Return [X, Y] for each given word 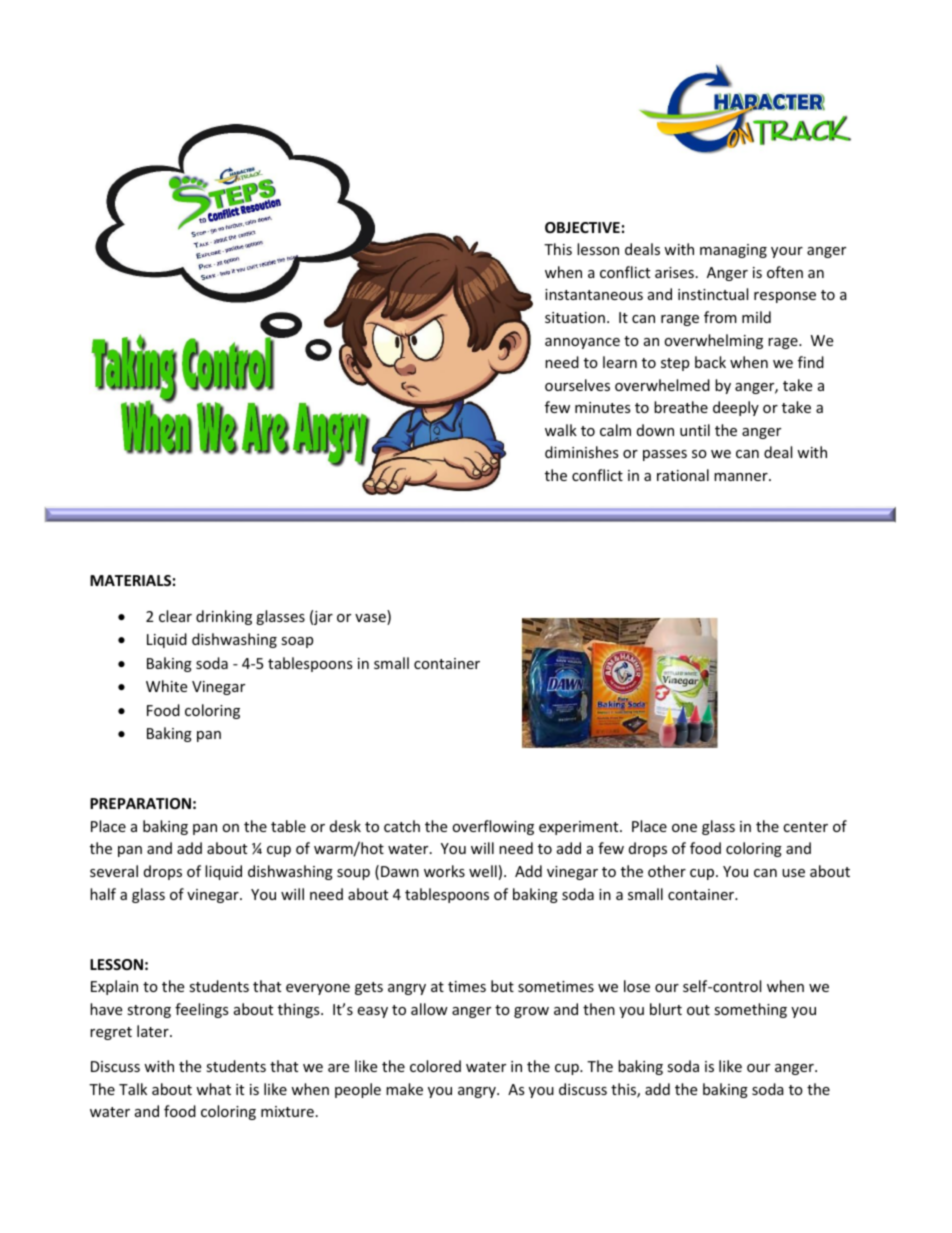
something [750, 1010]
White [166, 686]
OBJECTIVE [582, 227]
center [805, 827]
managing [733, 251]
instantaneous [594, 294]
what [213, 1089]
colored [435, 1066]
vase [371, 619]
